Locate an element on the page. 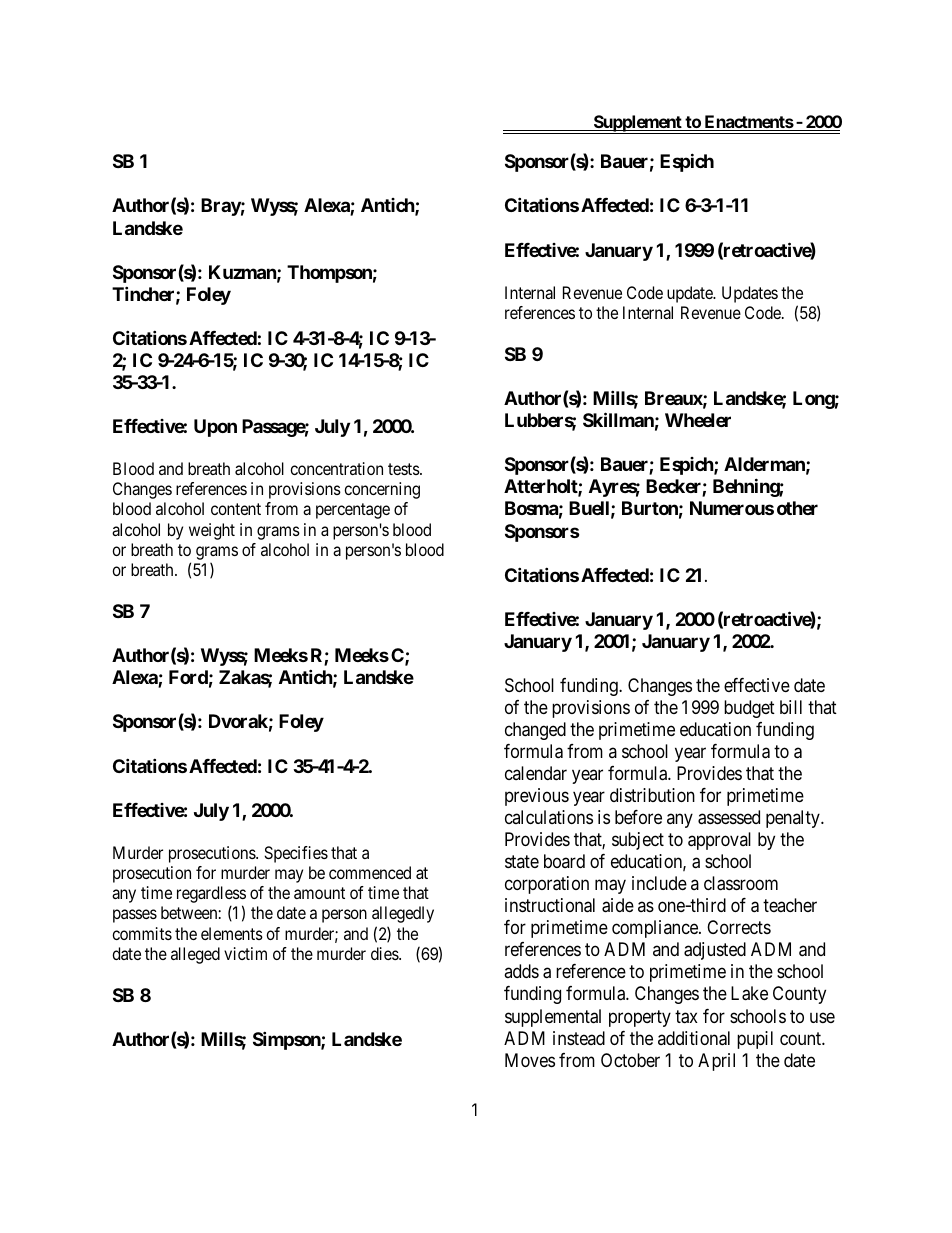  Specifies is located at coordinates (296, 854).
